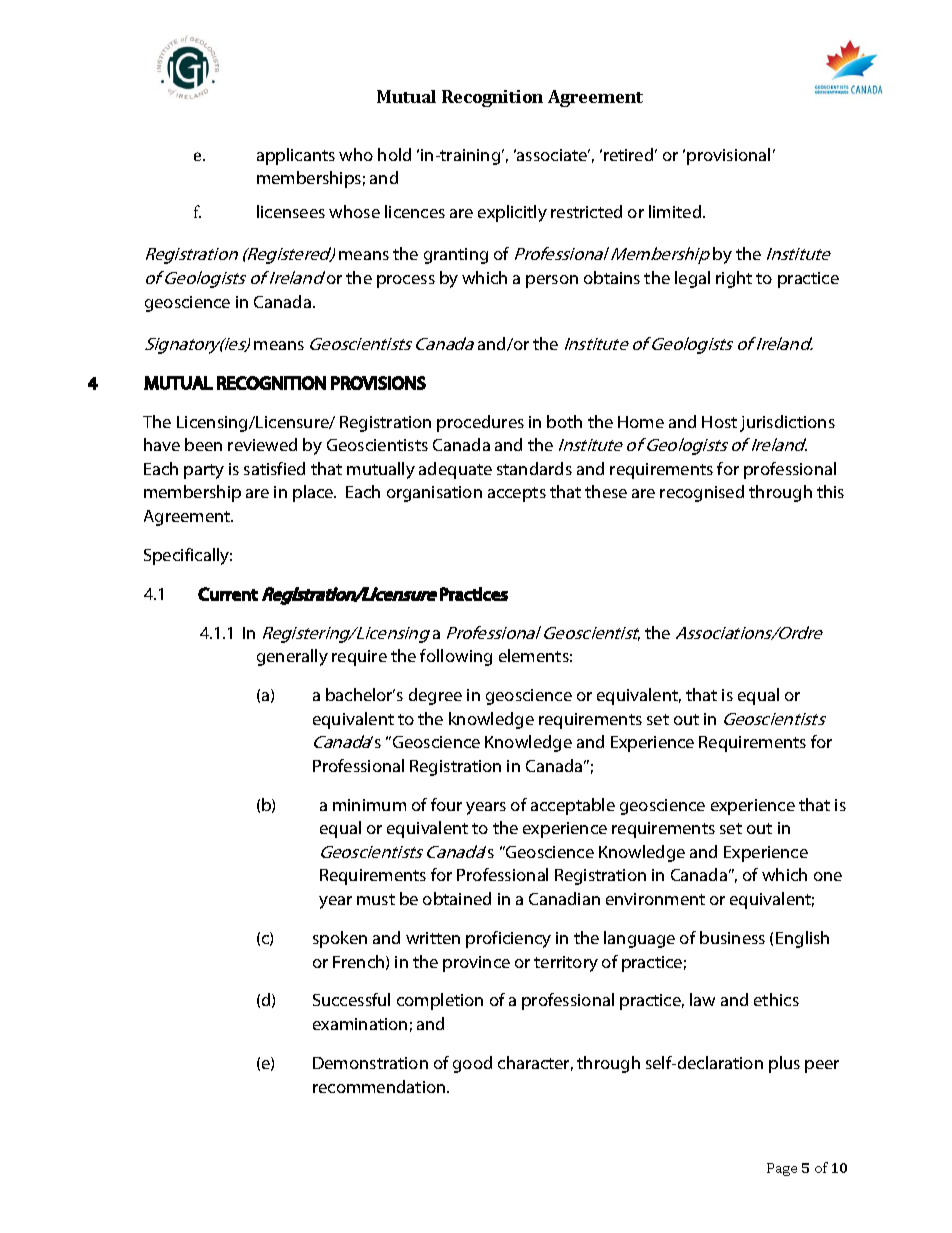  What do you see at coordinates (369, 805) in the document?
I see `minimum` at bounding box center [369, 805].
